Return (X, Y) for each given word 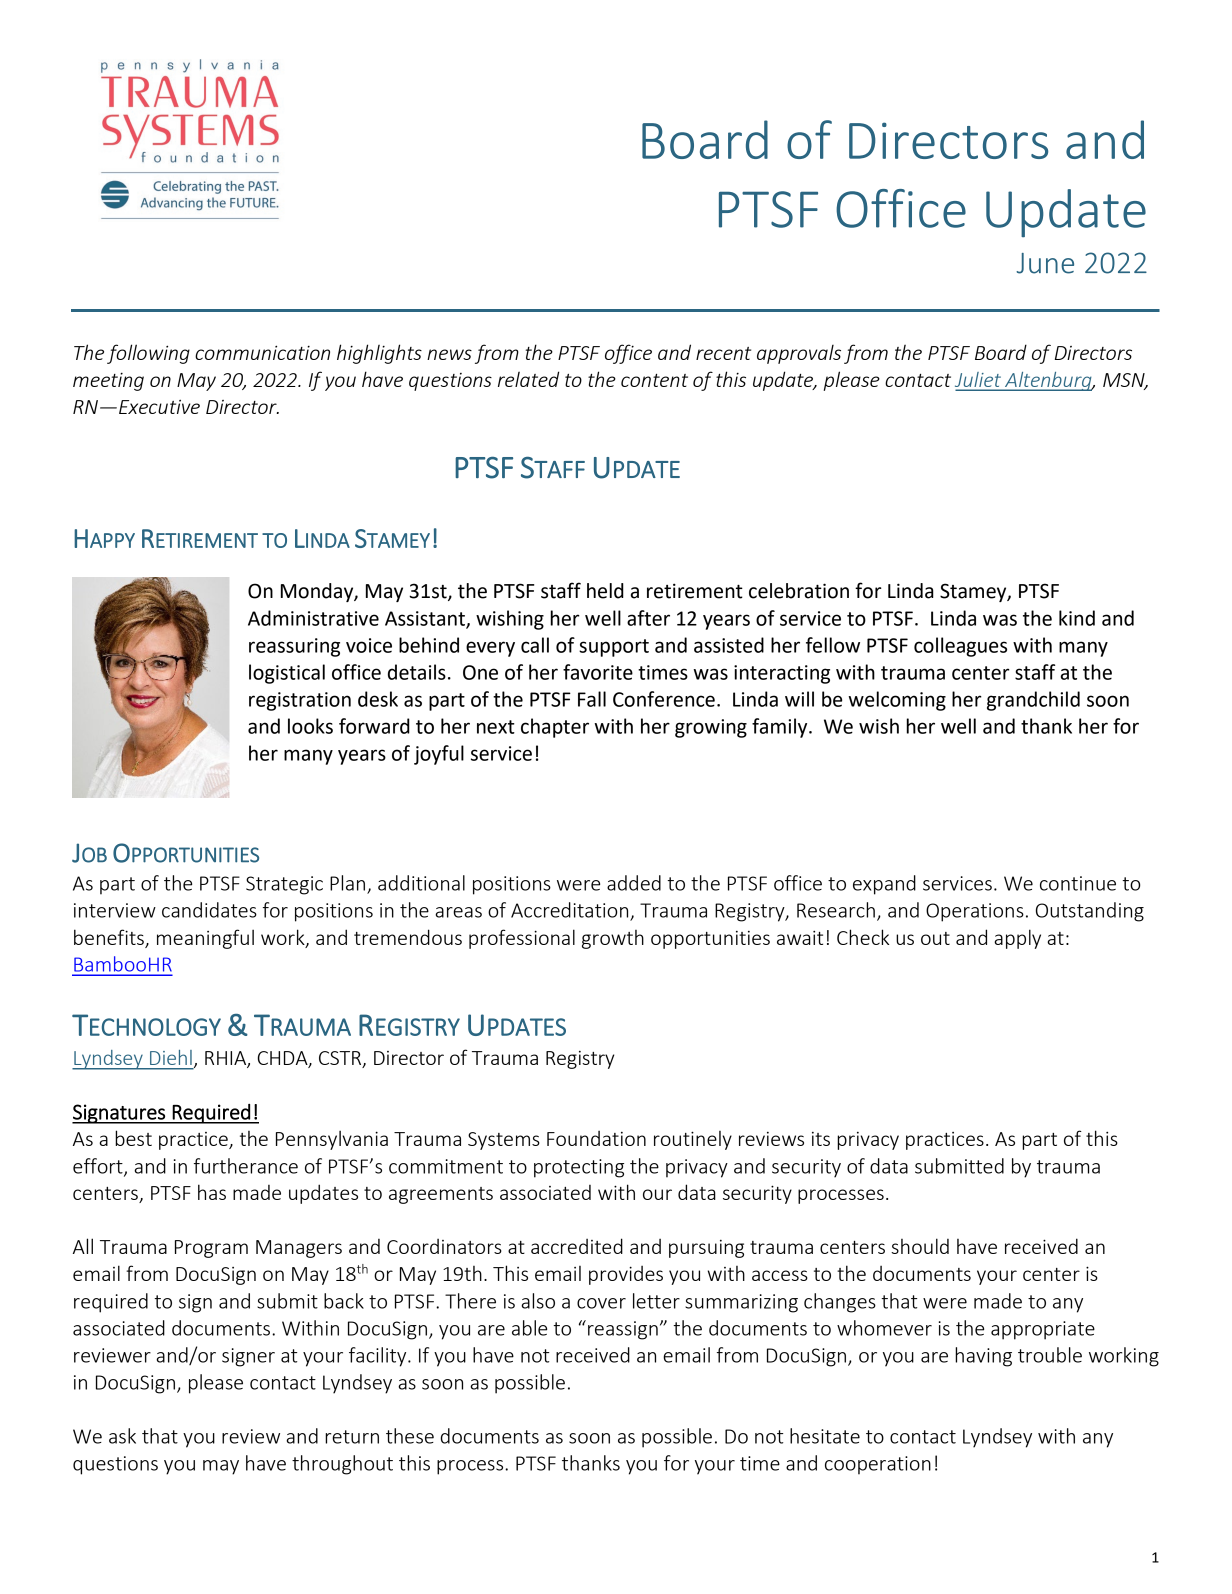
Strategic (284, 885)
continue (1078, 883)
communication (262, 352)
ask (122, 1436)
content (654, 380)
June (1045, 263)
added (634, 883)
